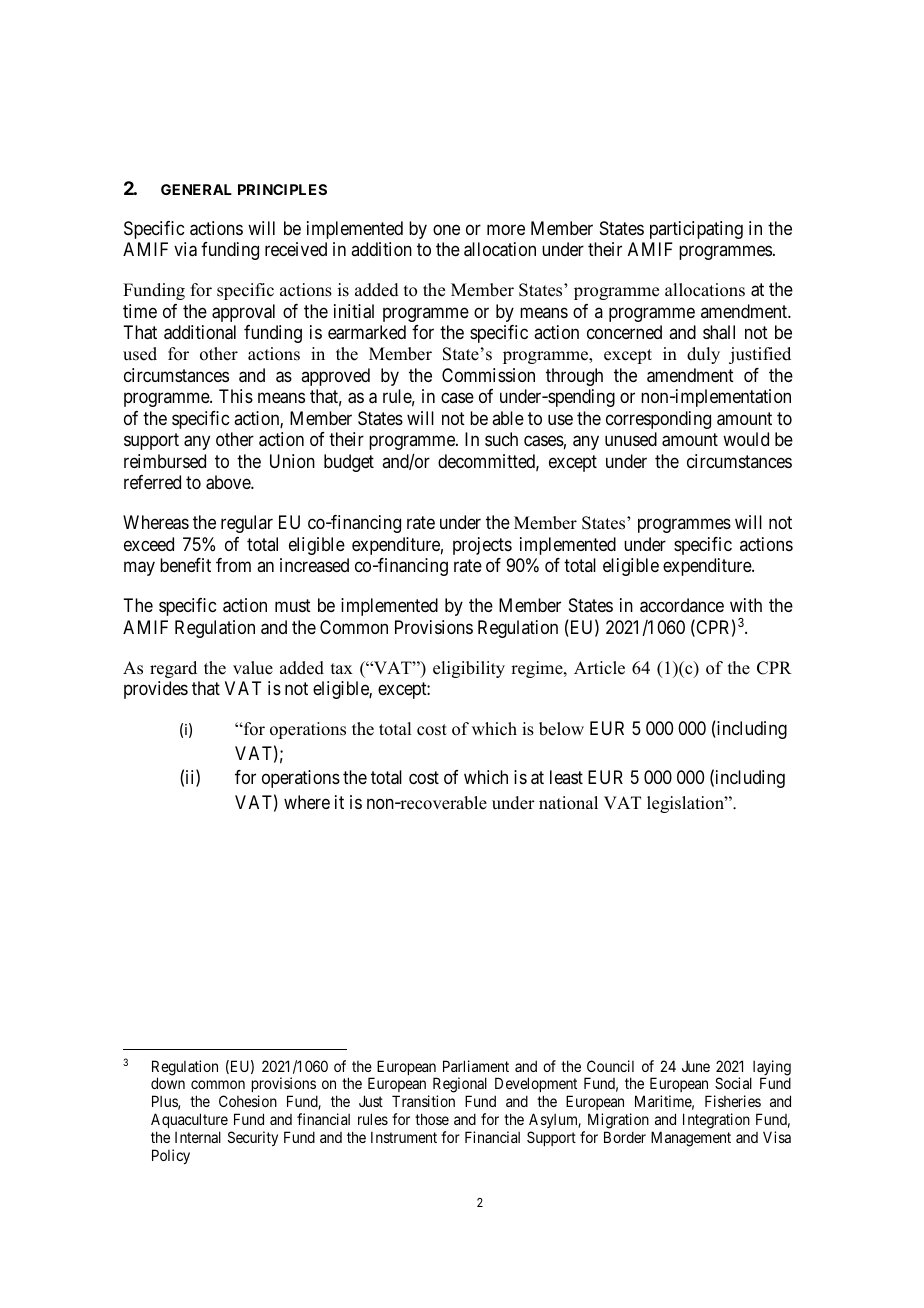 The width and height of the screenshot is (924, 1308). Describe the element at coordinates (691, 1139) in the screenshot. I see `Management` at that location.
